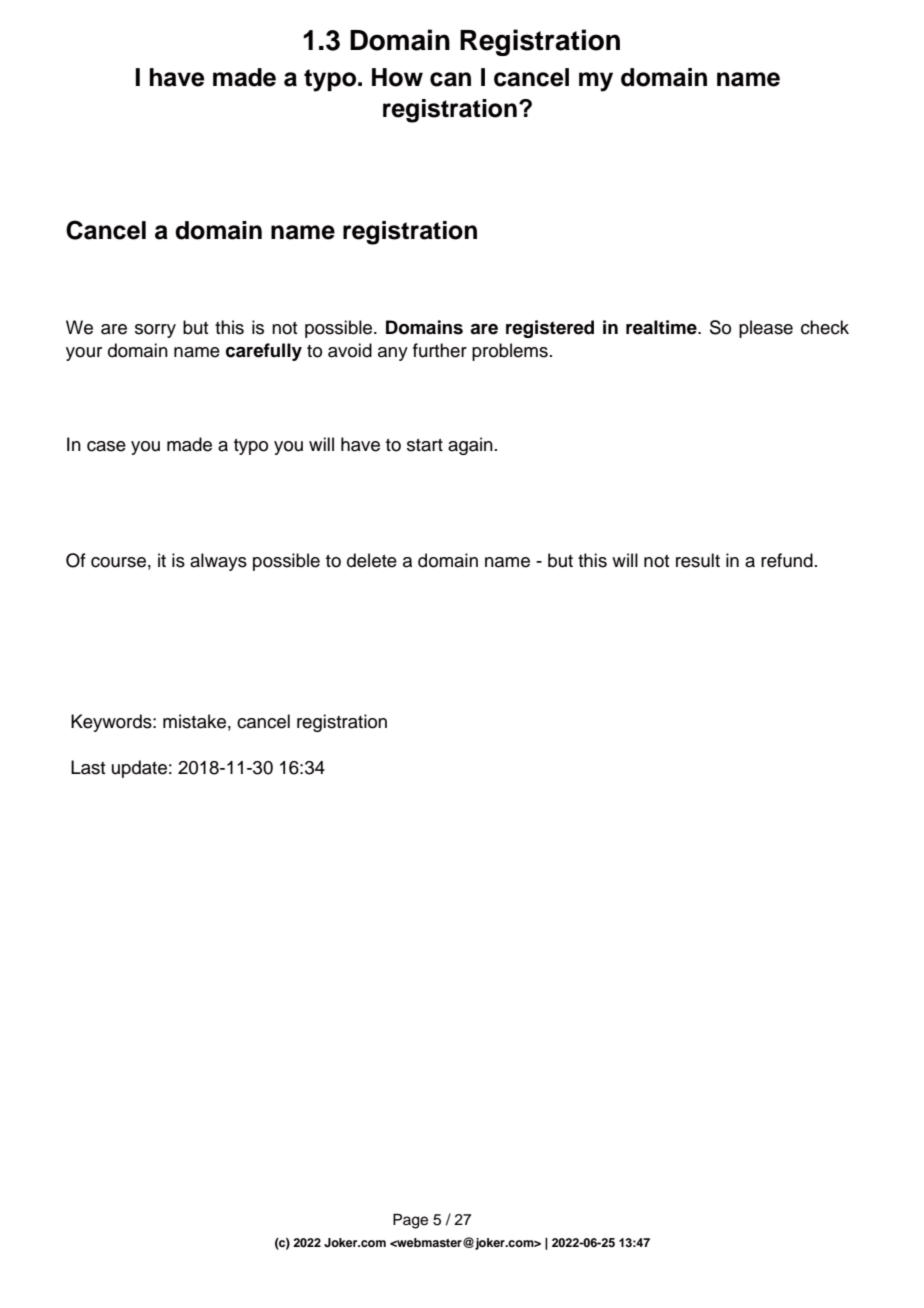 The image size is (924, 1308). Describe the element at coordinates (194, 721) in the screenshot. I see `mistake` at that location.
